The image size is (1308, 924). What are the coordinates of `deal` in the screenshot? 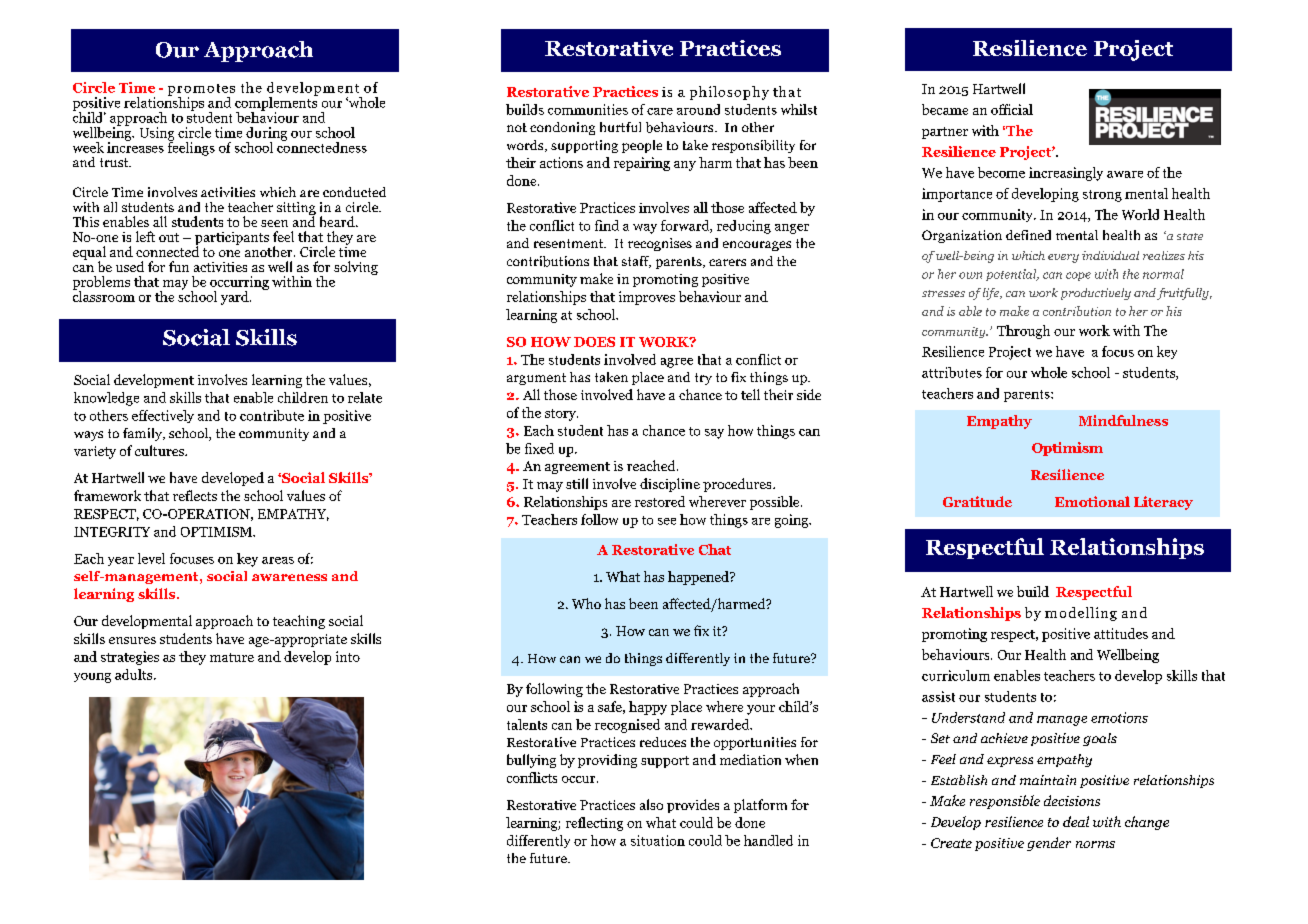 It's located at (1076, 821).
